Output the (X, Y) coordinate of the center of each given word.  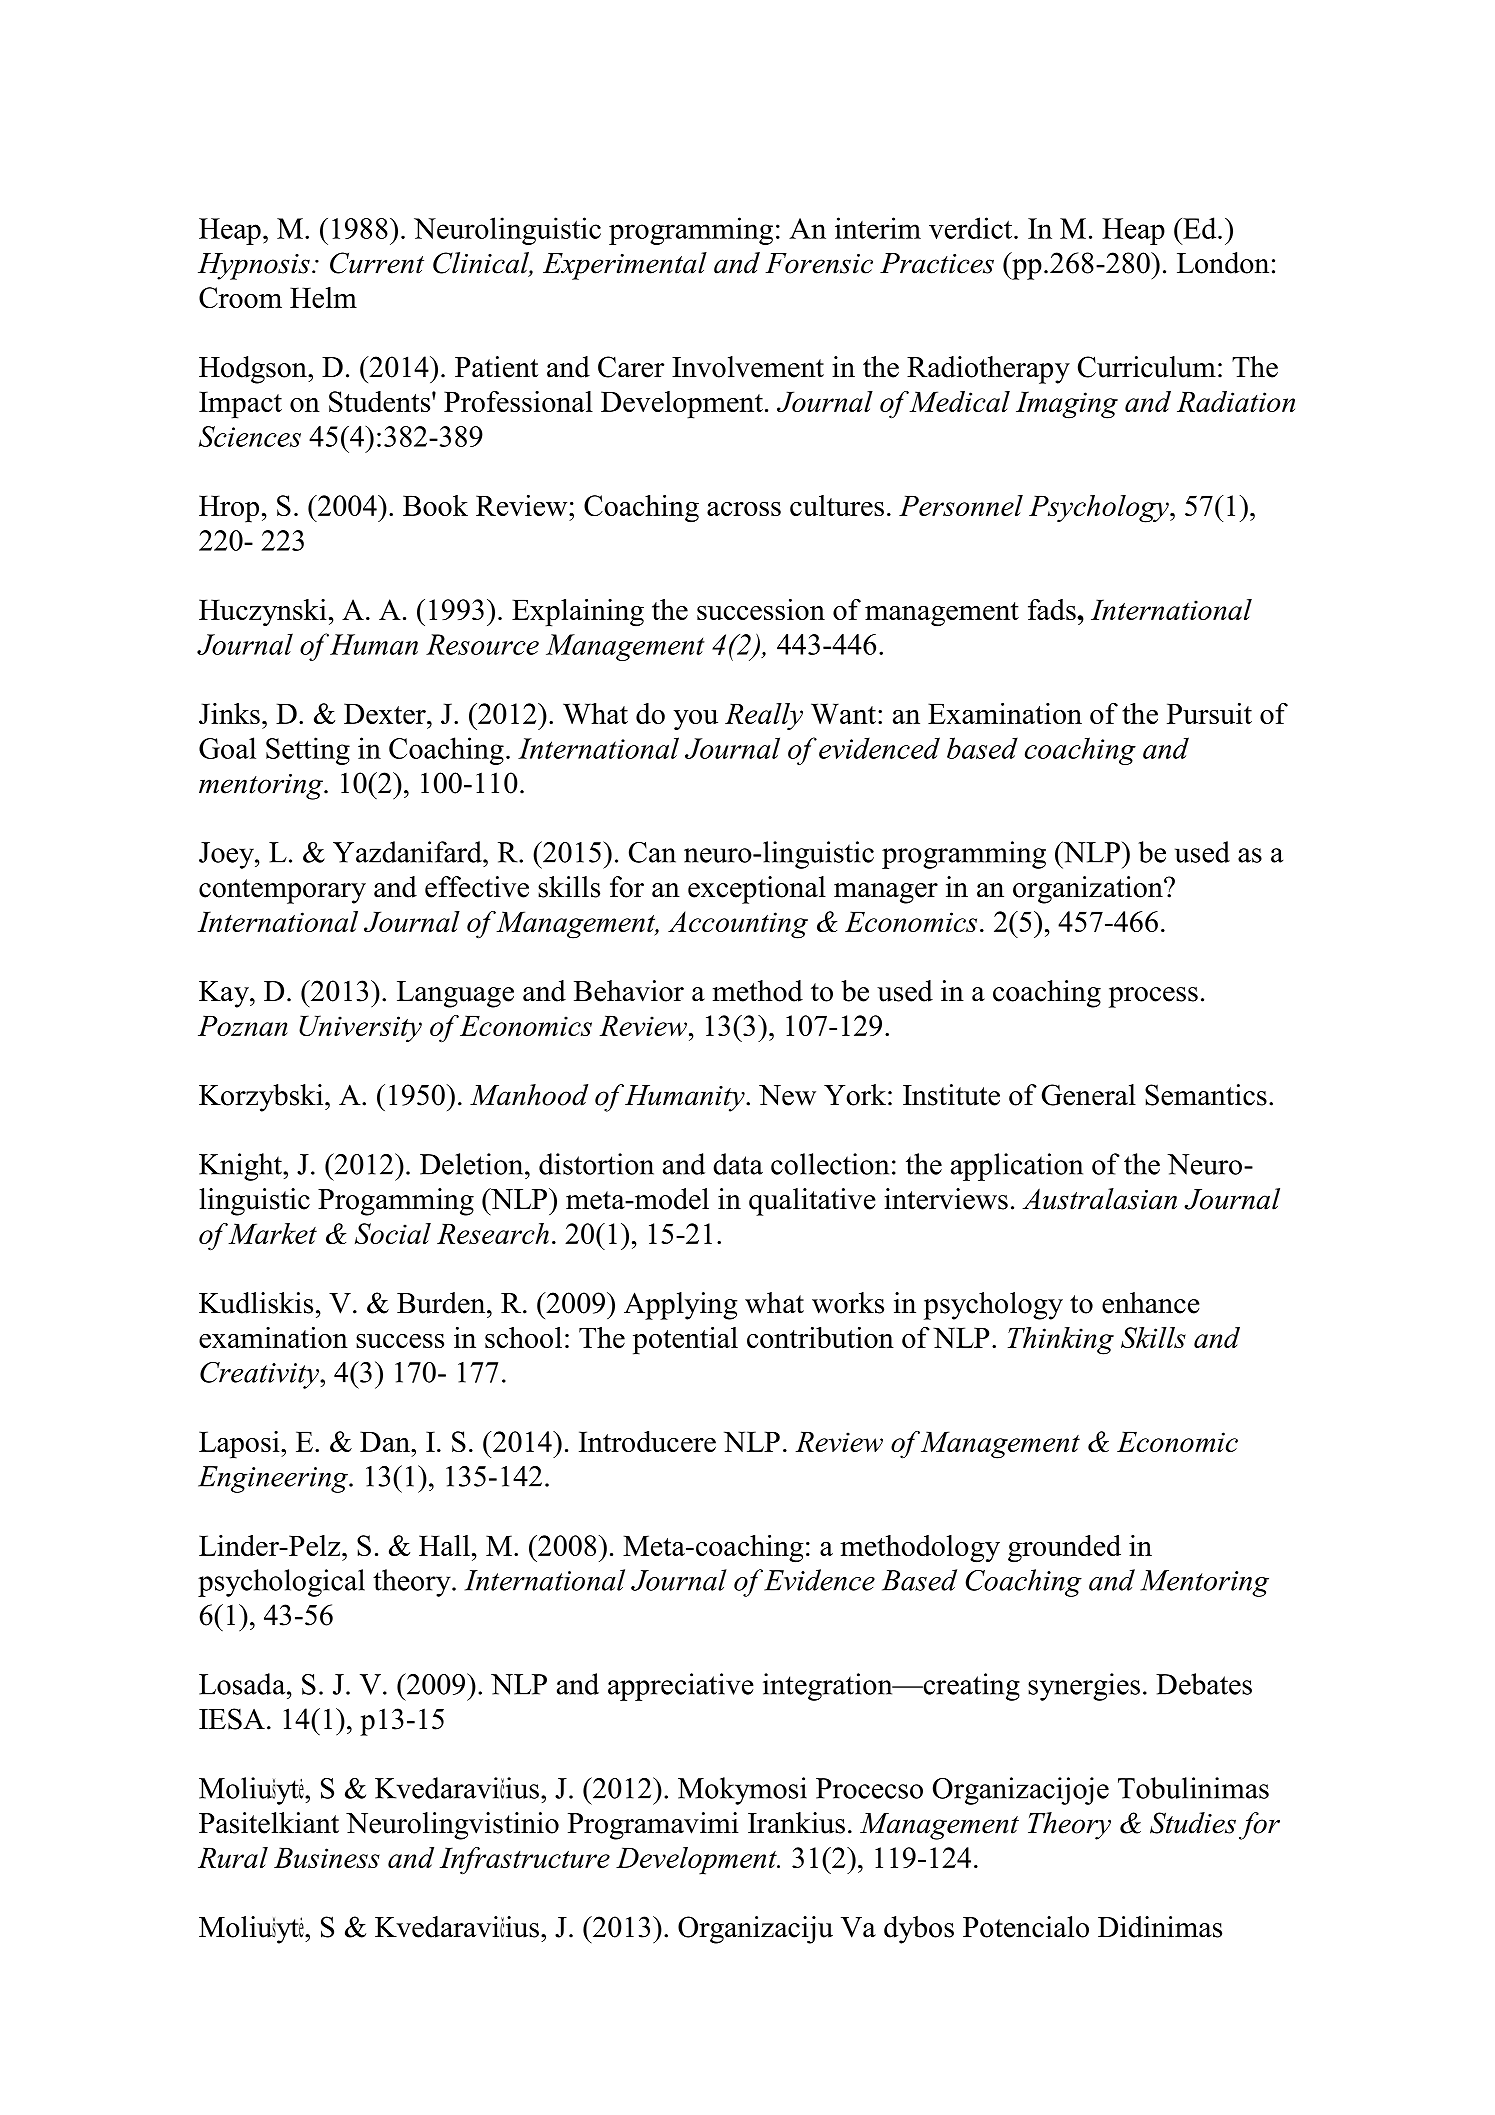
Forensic (819, 263)
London (1223, 263)
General (1089, 1095)
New (787, 1095)
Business (327, 1857)
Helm (323, 297)
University (360, 1028)
